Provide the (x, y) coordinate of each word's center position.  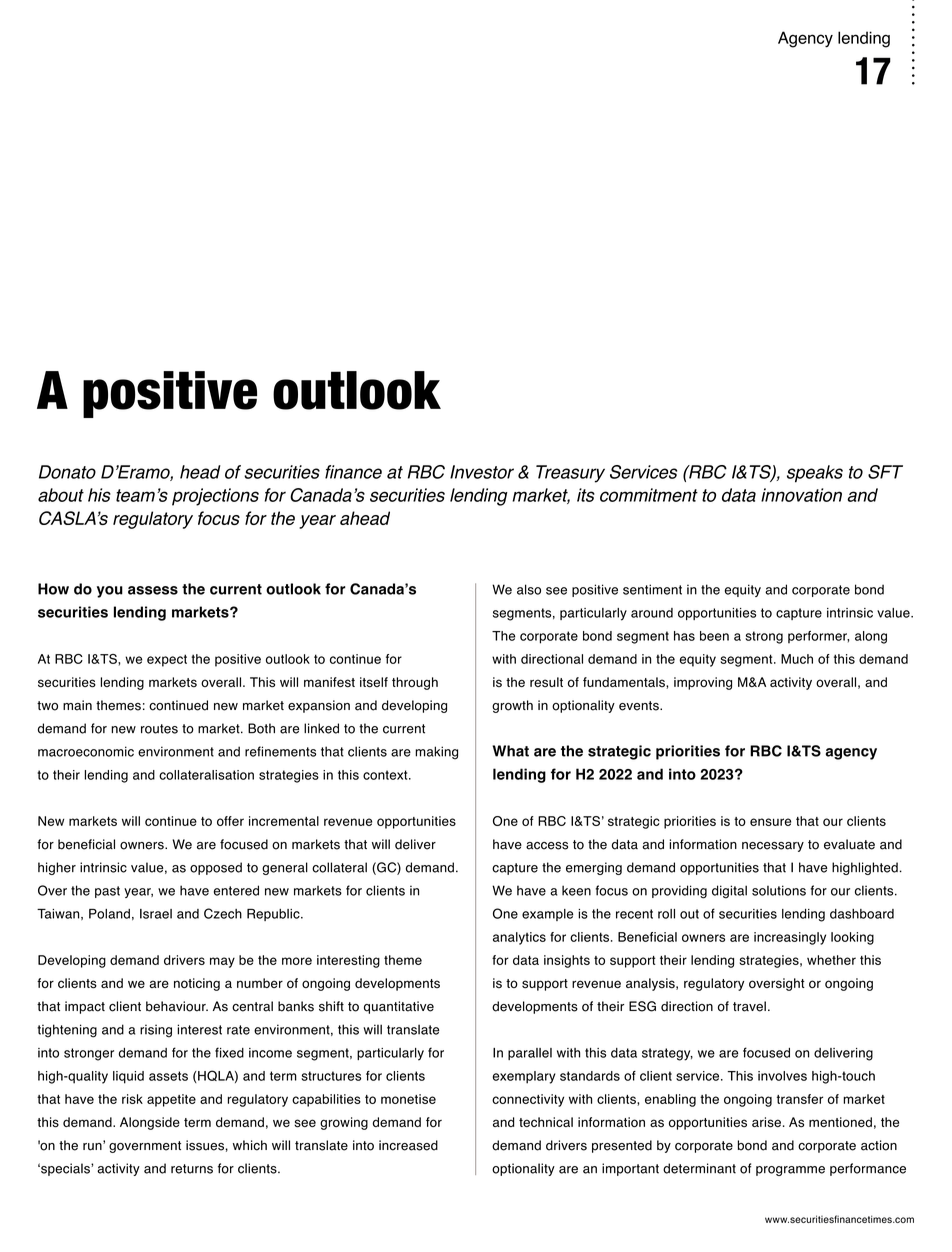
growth (512, 706)
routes (159, 729)
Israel (156, 914)
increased (408, 1145)
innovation (801, 495)
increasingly (790, 938)
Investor (482, 472)
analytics (519, 938)
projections (215, 497)
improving (703, 683)
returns (192, 1169)
